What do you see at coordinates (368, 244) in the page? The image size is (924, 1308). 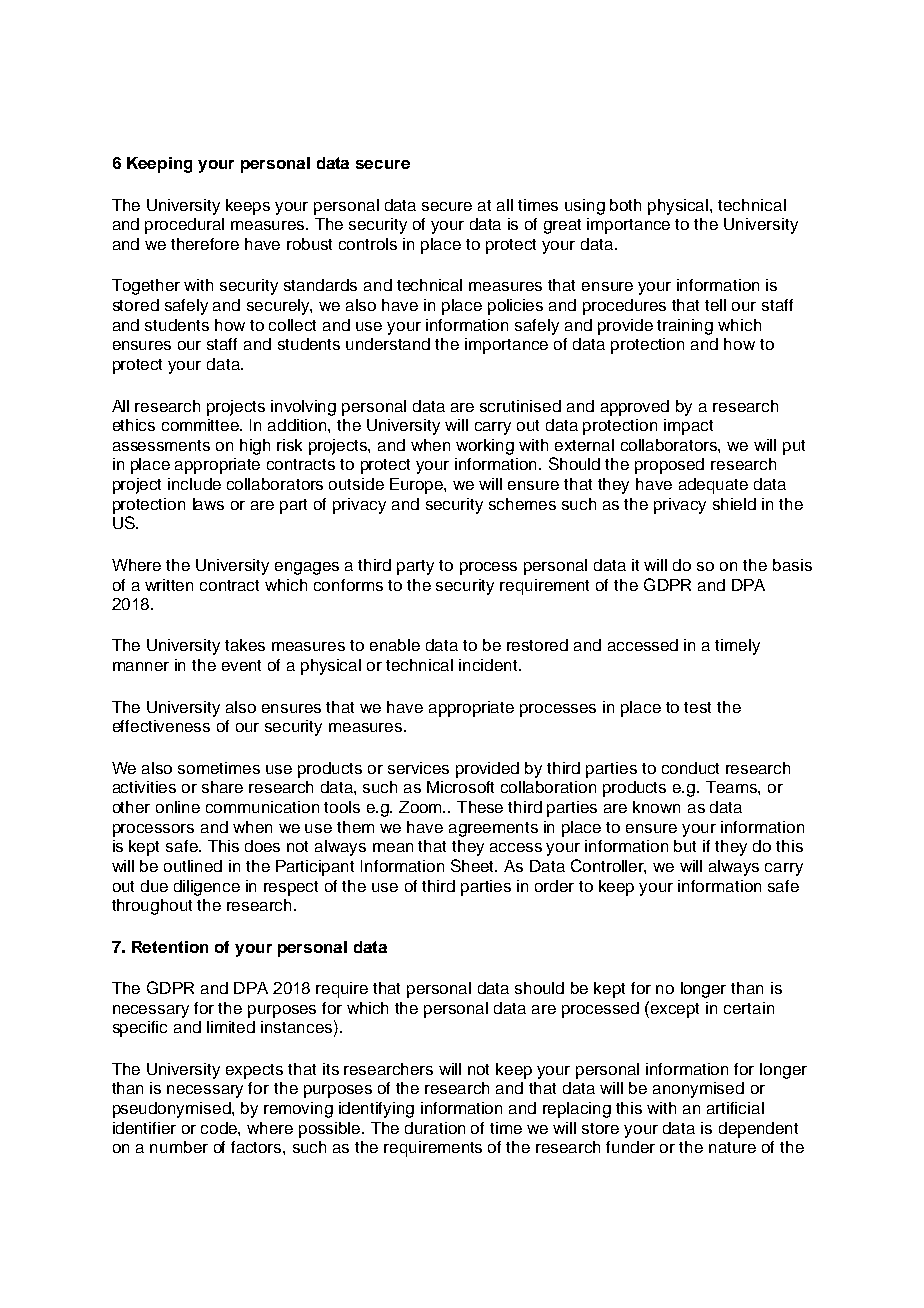 I see `controls` at bounding box center [368, 244].
